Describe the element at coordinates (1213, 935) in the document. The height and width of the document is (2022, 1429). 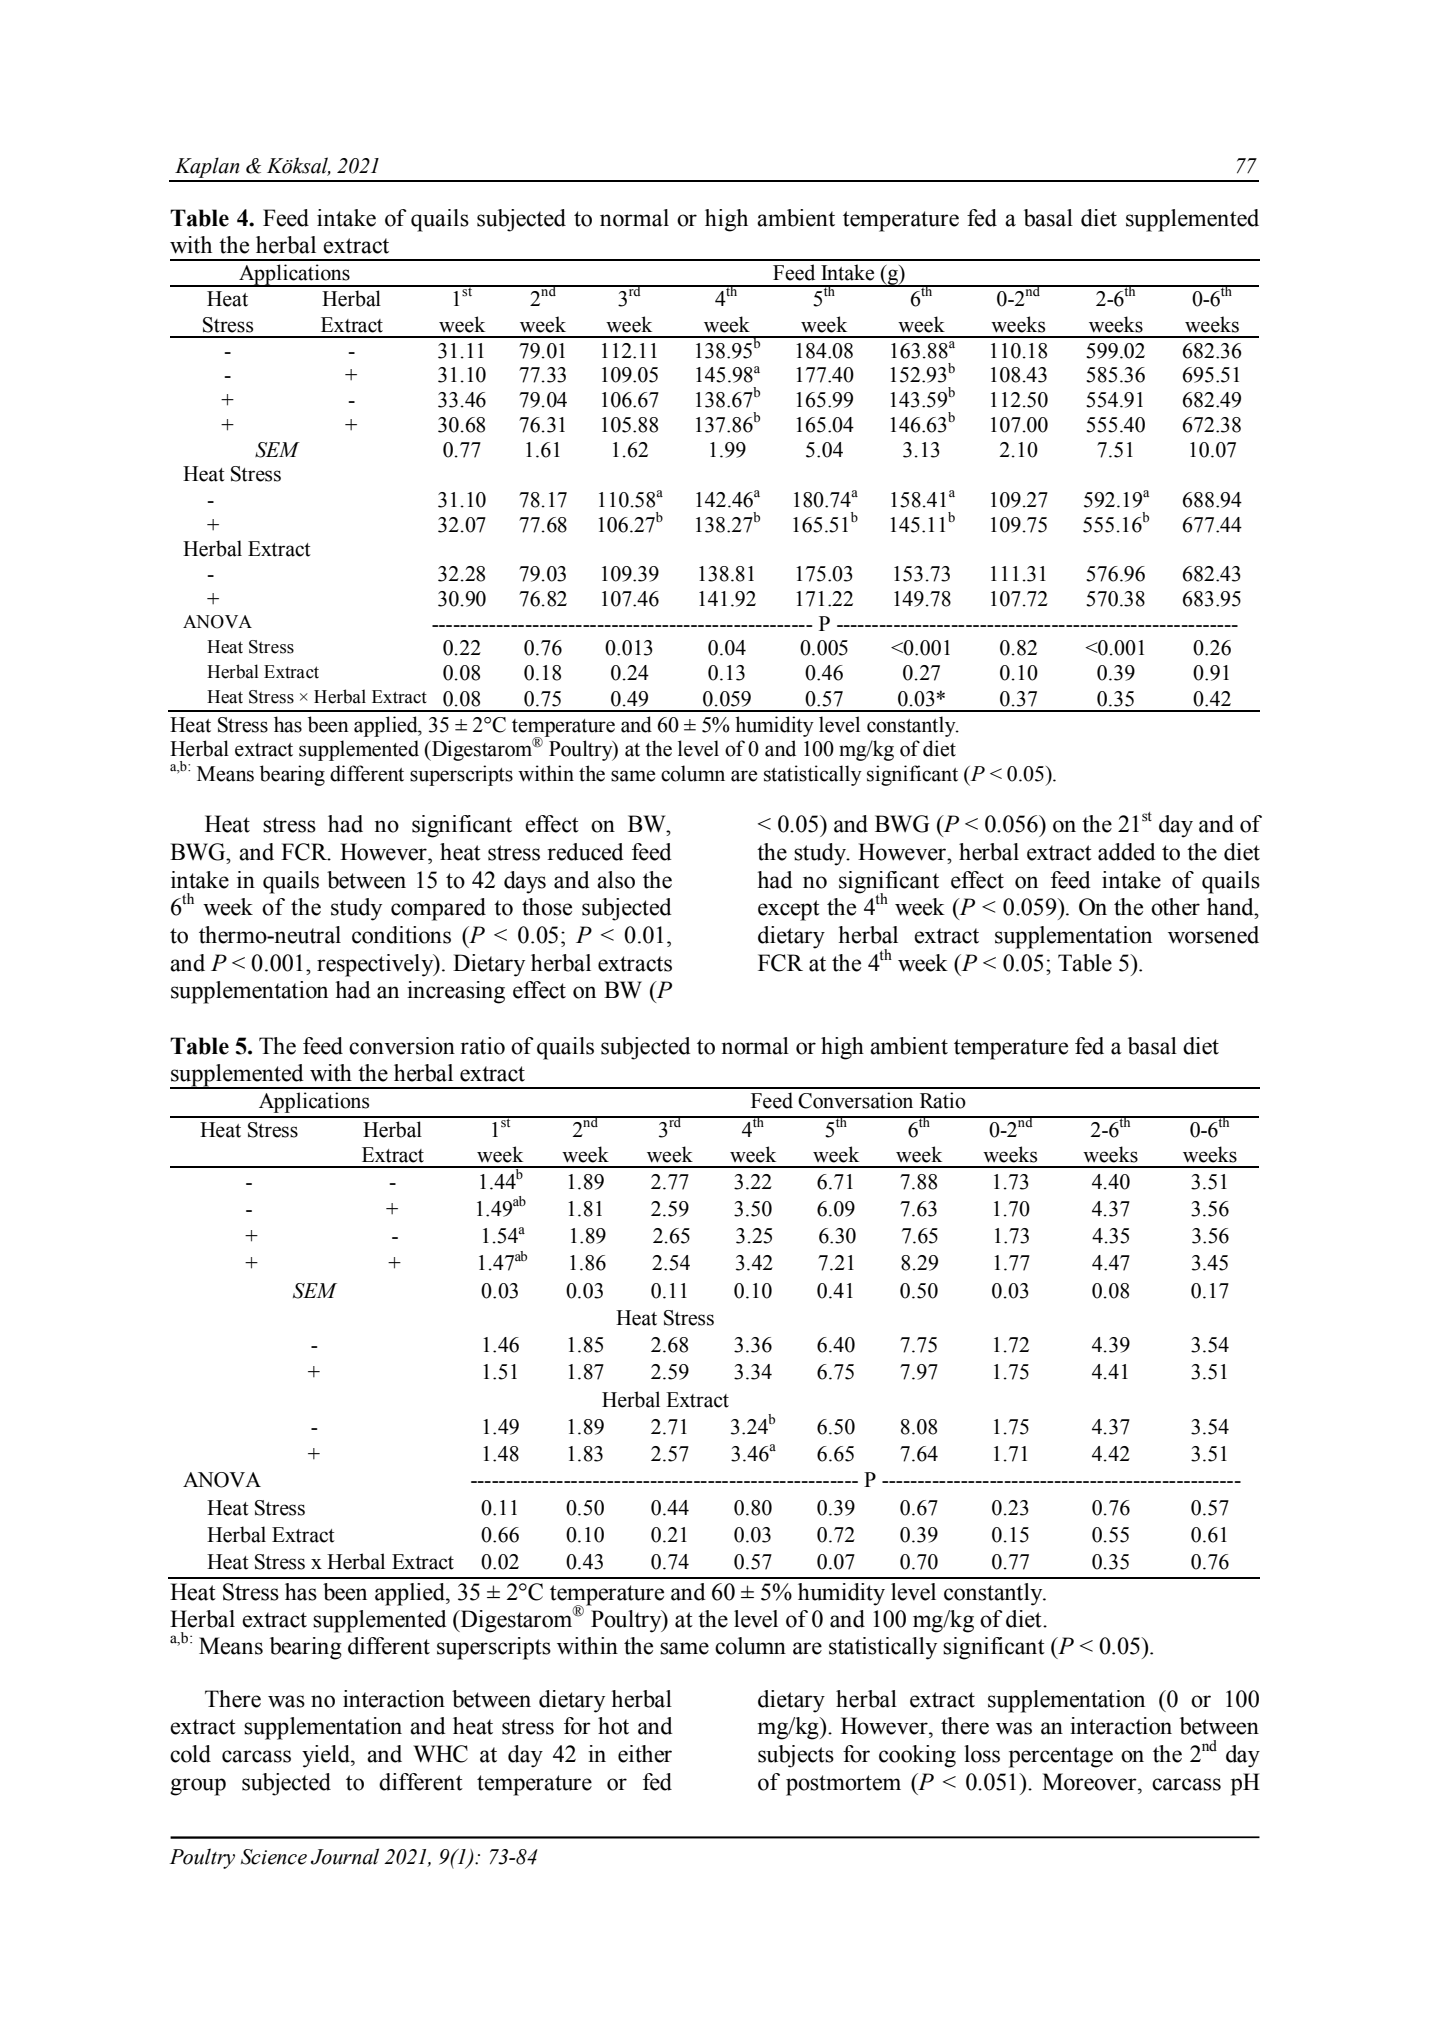
I see `worsened` at that location.
